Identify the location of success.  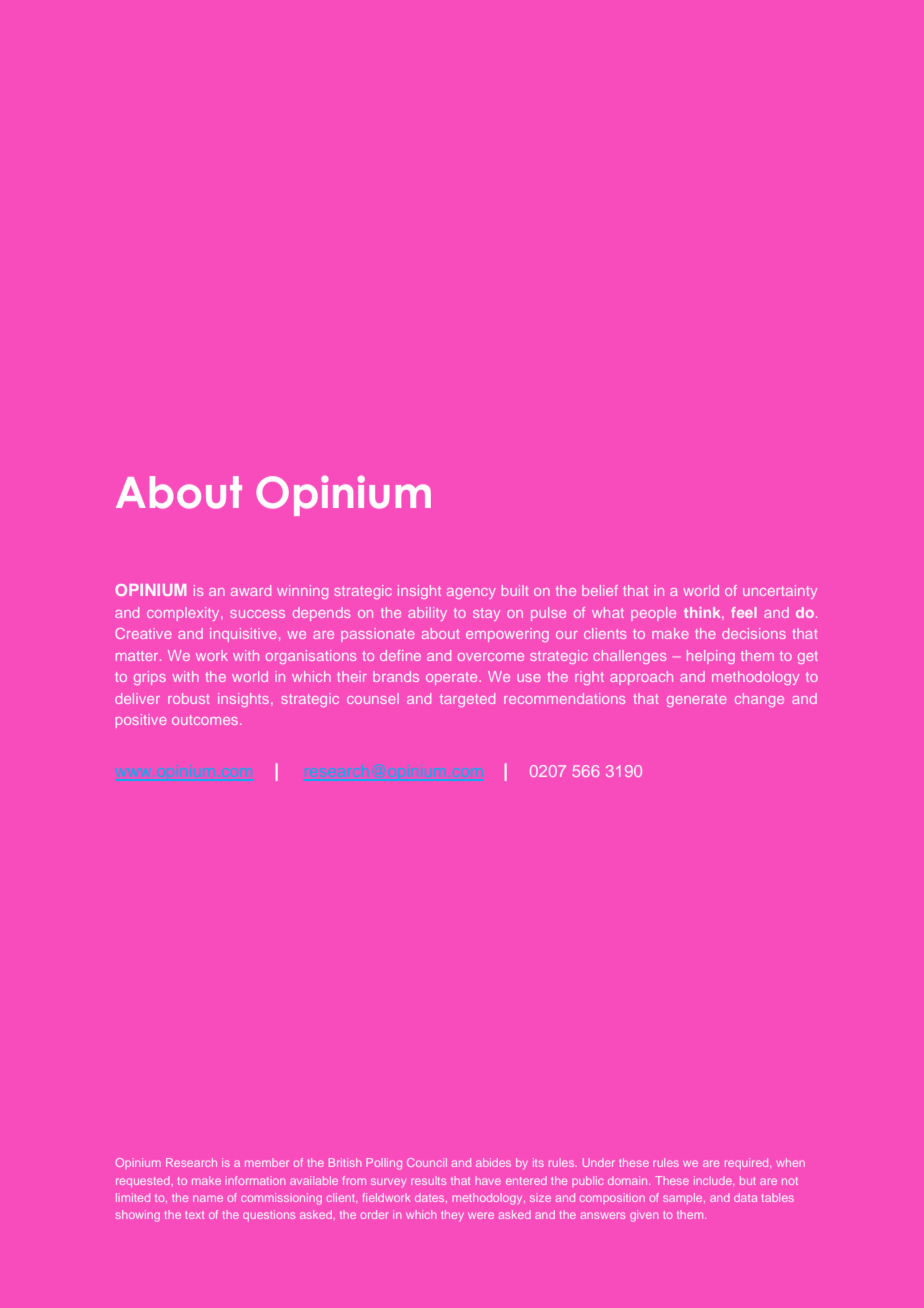
(257, 614).
